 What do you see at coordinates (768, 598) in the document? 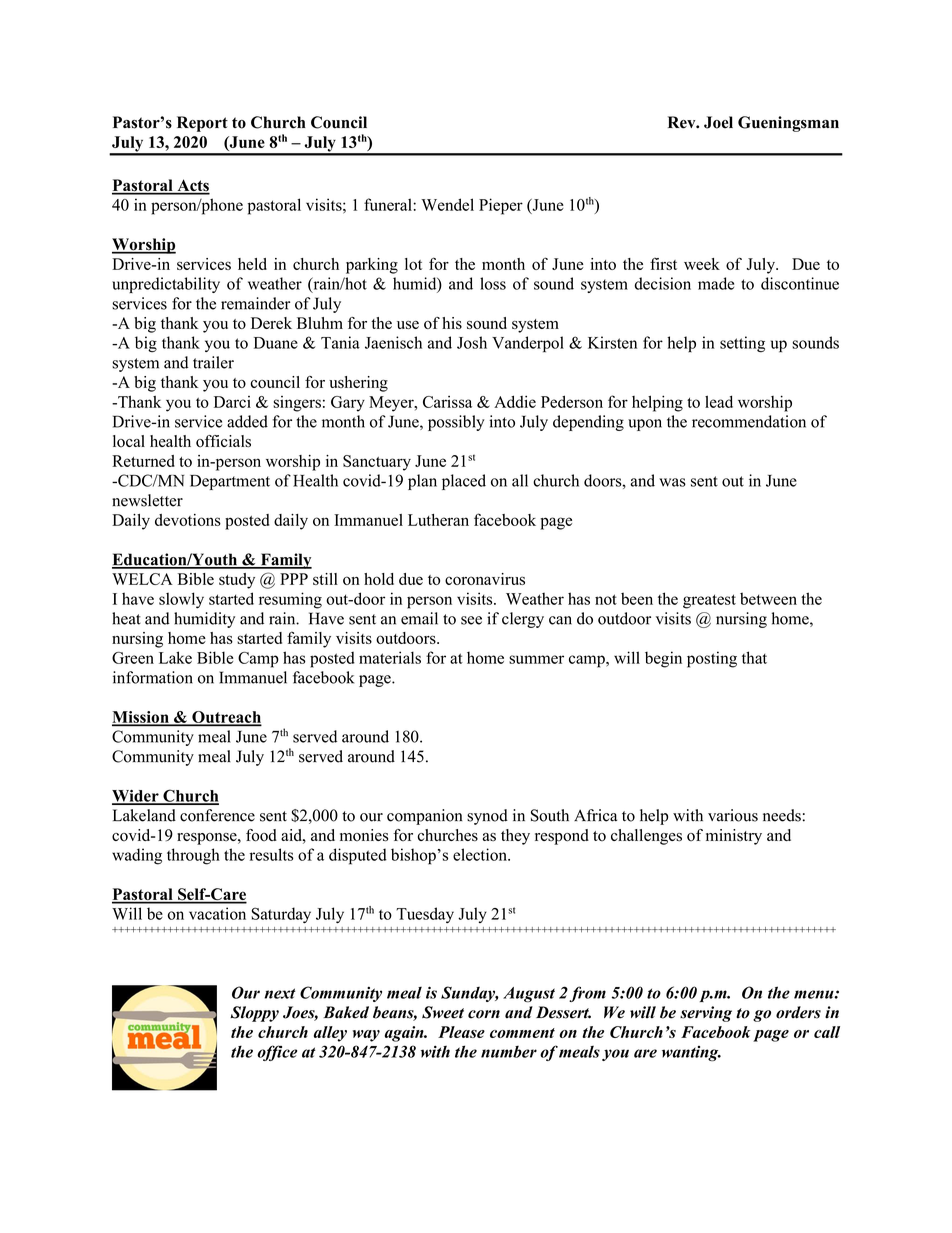
I see `between` at bounding box center [768, 598].
